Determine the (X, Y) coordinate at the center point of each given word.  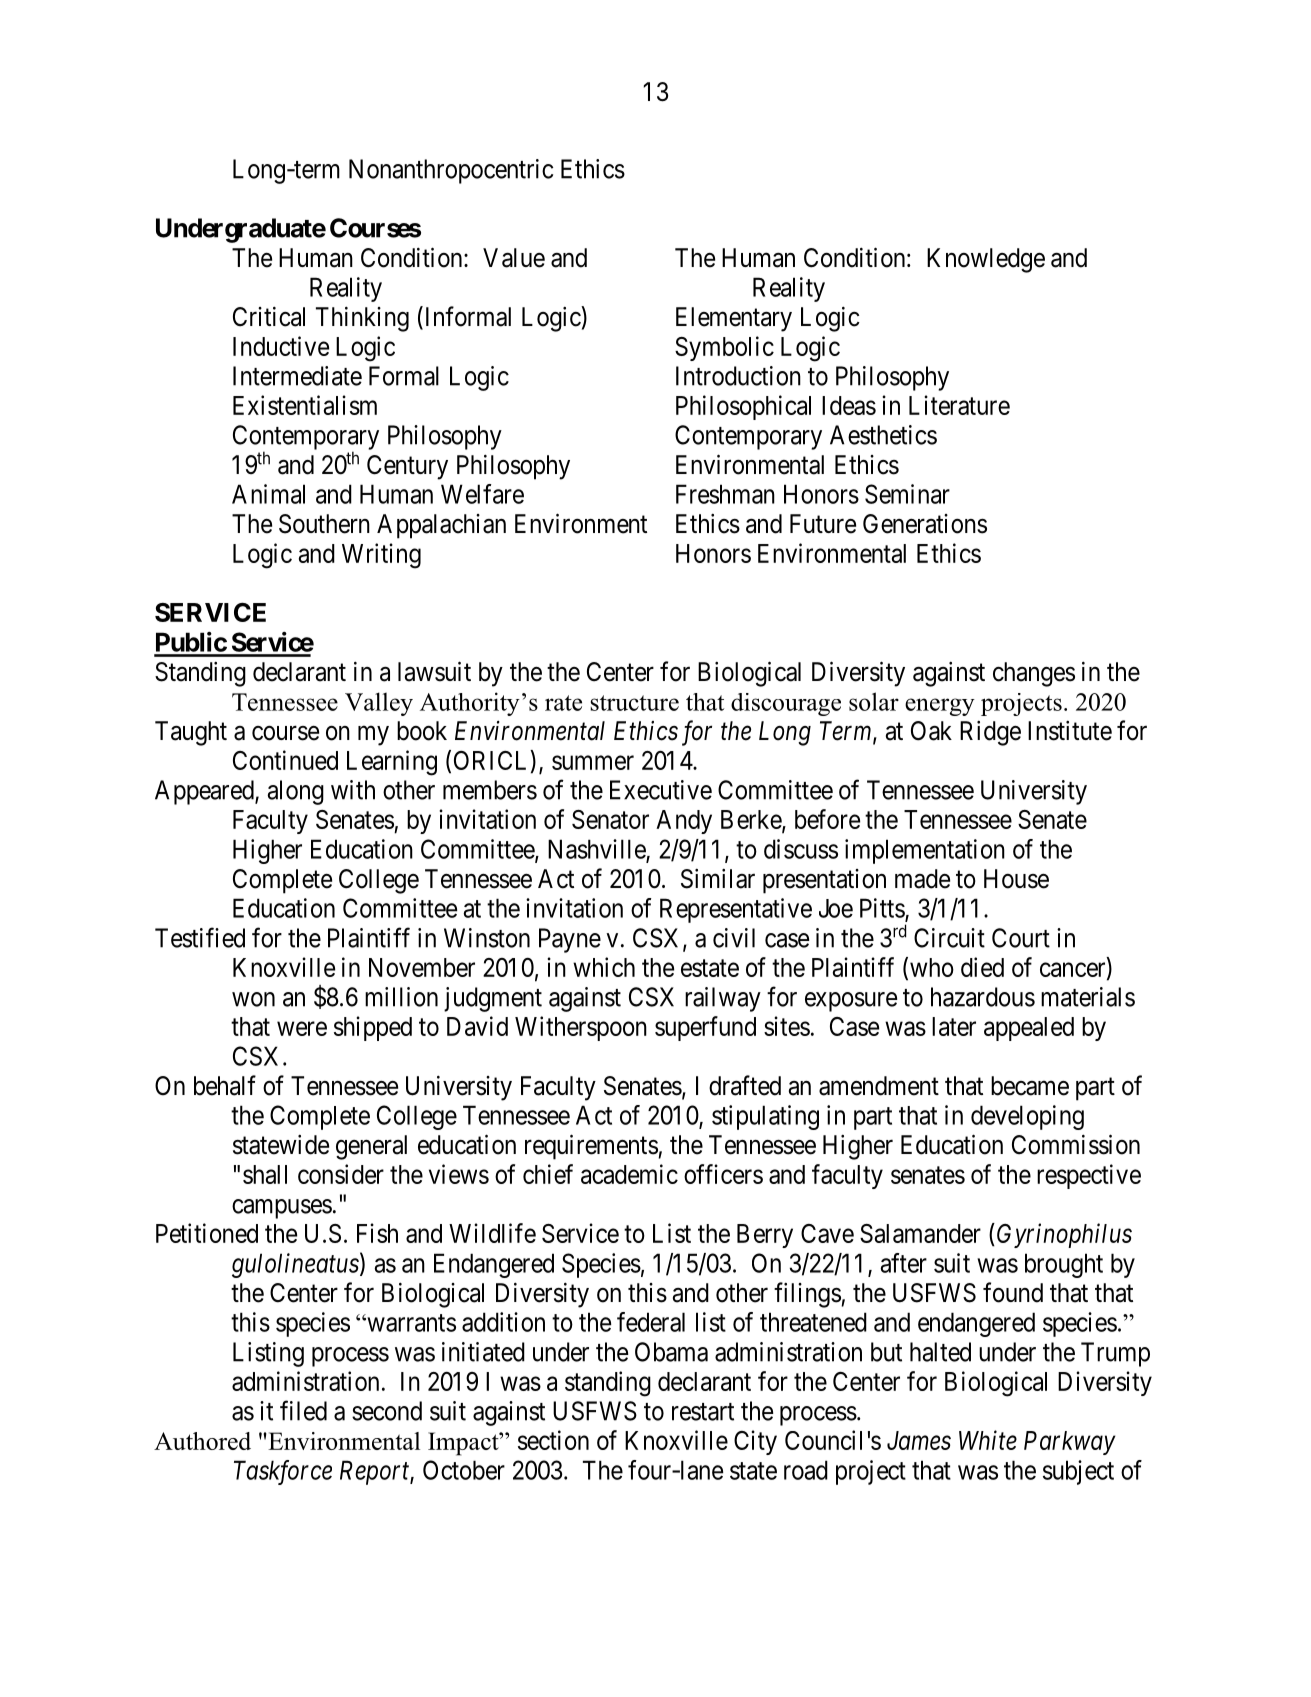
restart (703, 1412)
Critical (269, 316)
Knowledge (986, 260)
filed (303, 1410)
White (988, 1440)
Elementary (734, 319)
